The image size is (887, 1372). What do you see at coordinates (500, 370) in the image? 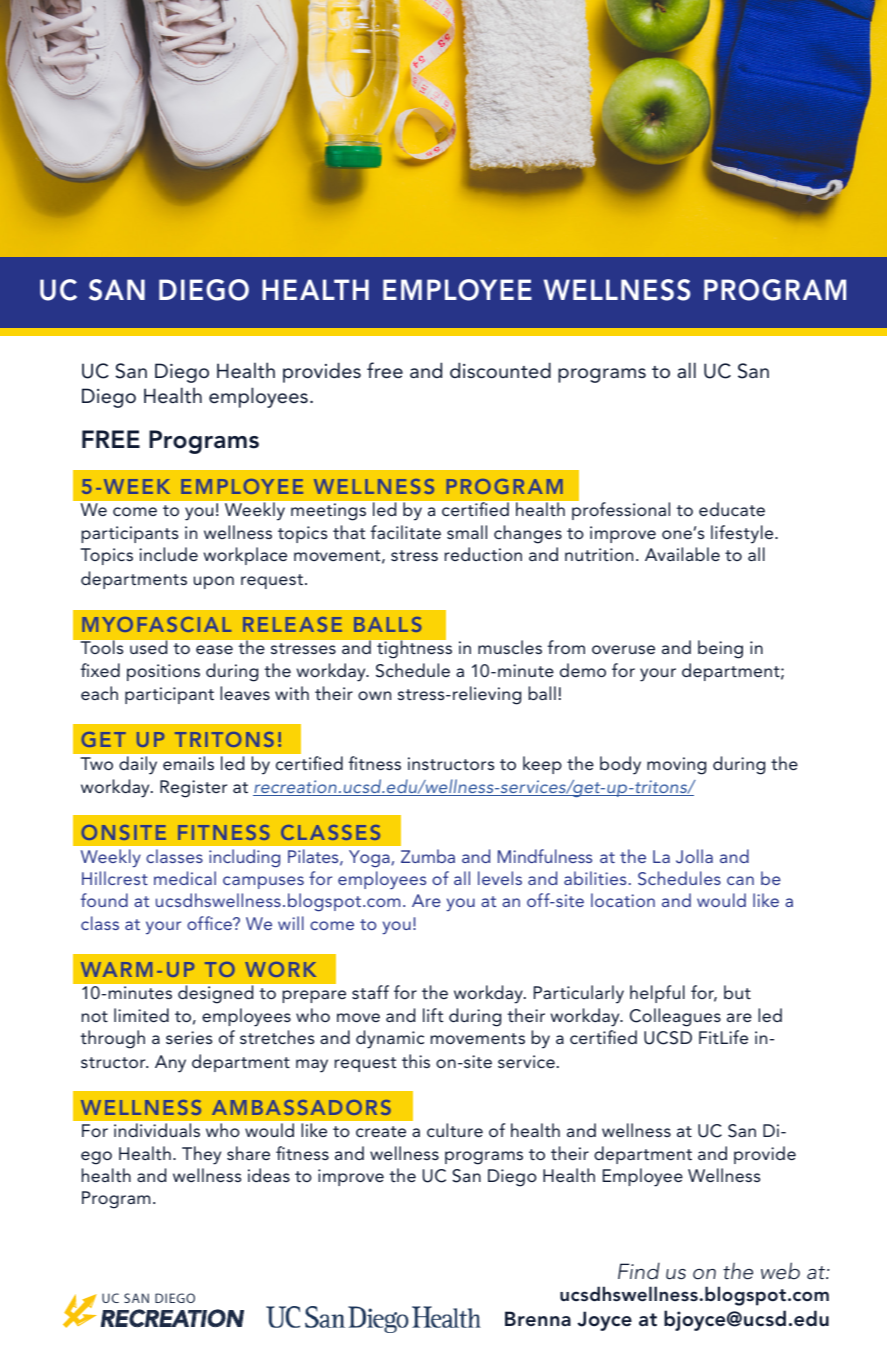
I see `discounted` at bounding box center [500, 370].
